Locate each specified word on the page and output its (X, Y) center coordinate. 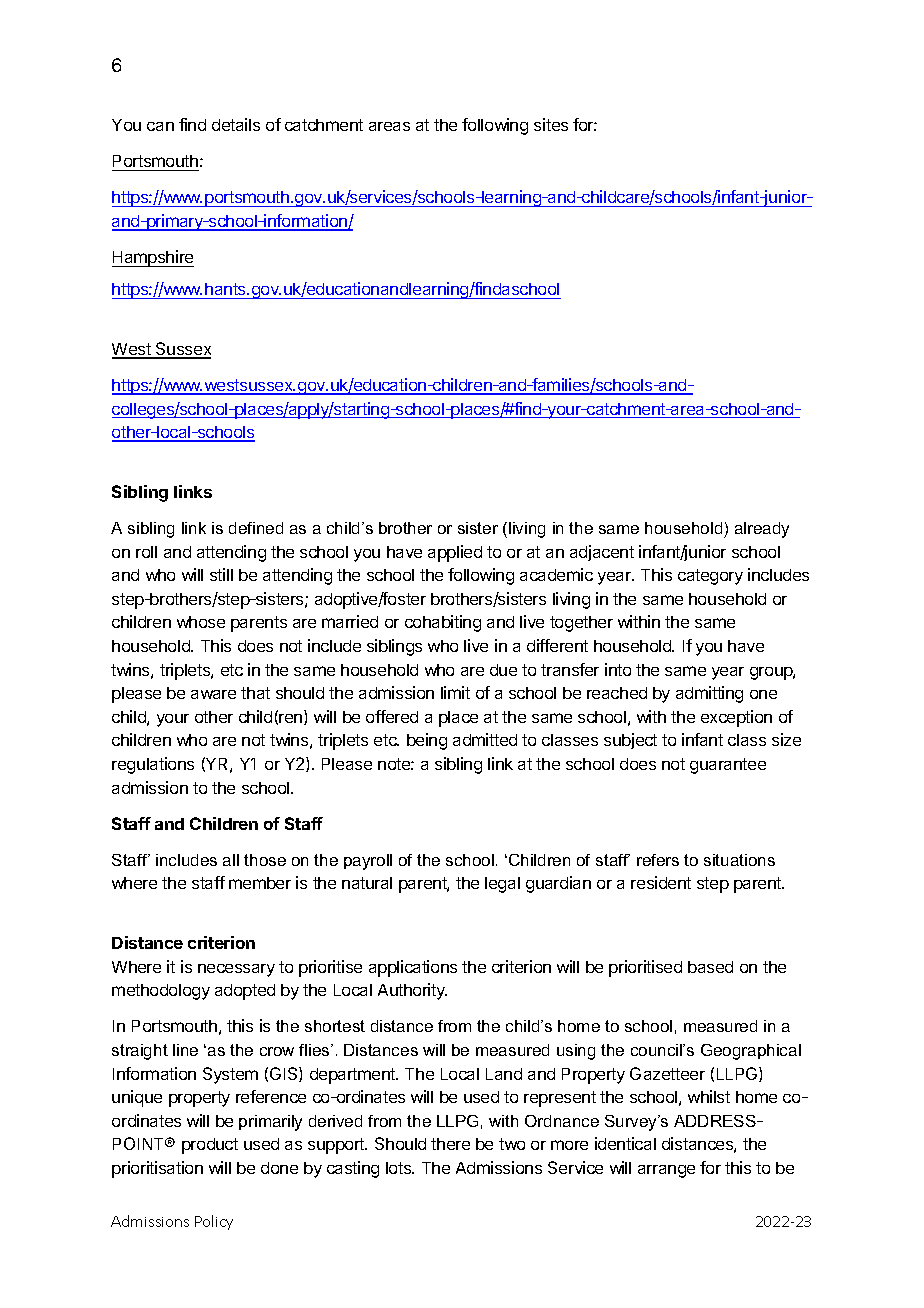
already (762, 530)
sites (551, 124)
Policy (214, 1222)
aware (213, 694)
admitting (709, 694)
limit (455, 692)
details (236, 124)
